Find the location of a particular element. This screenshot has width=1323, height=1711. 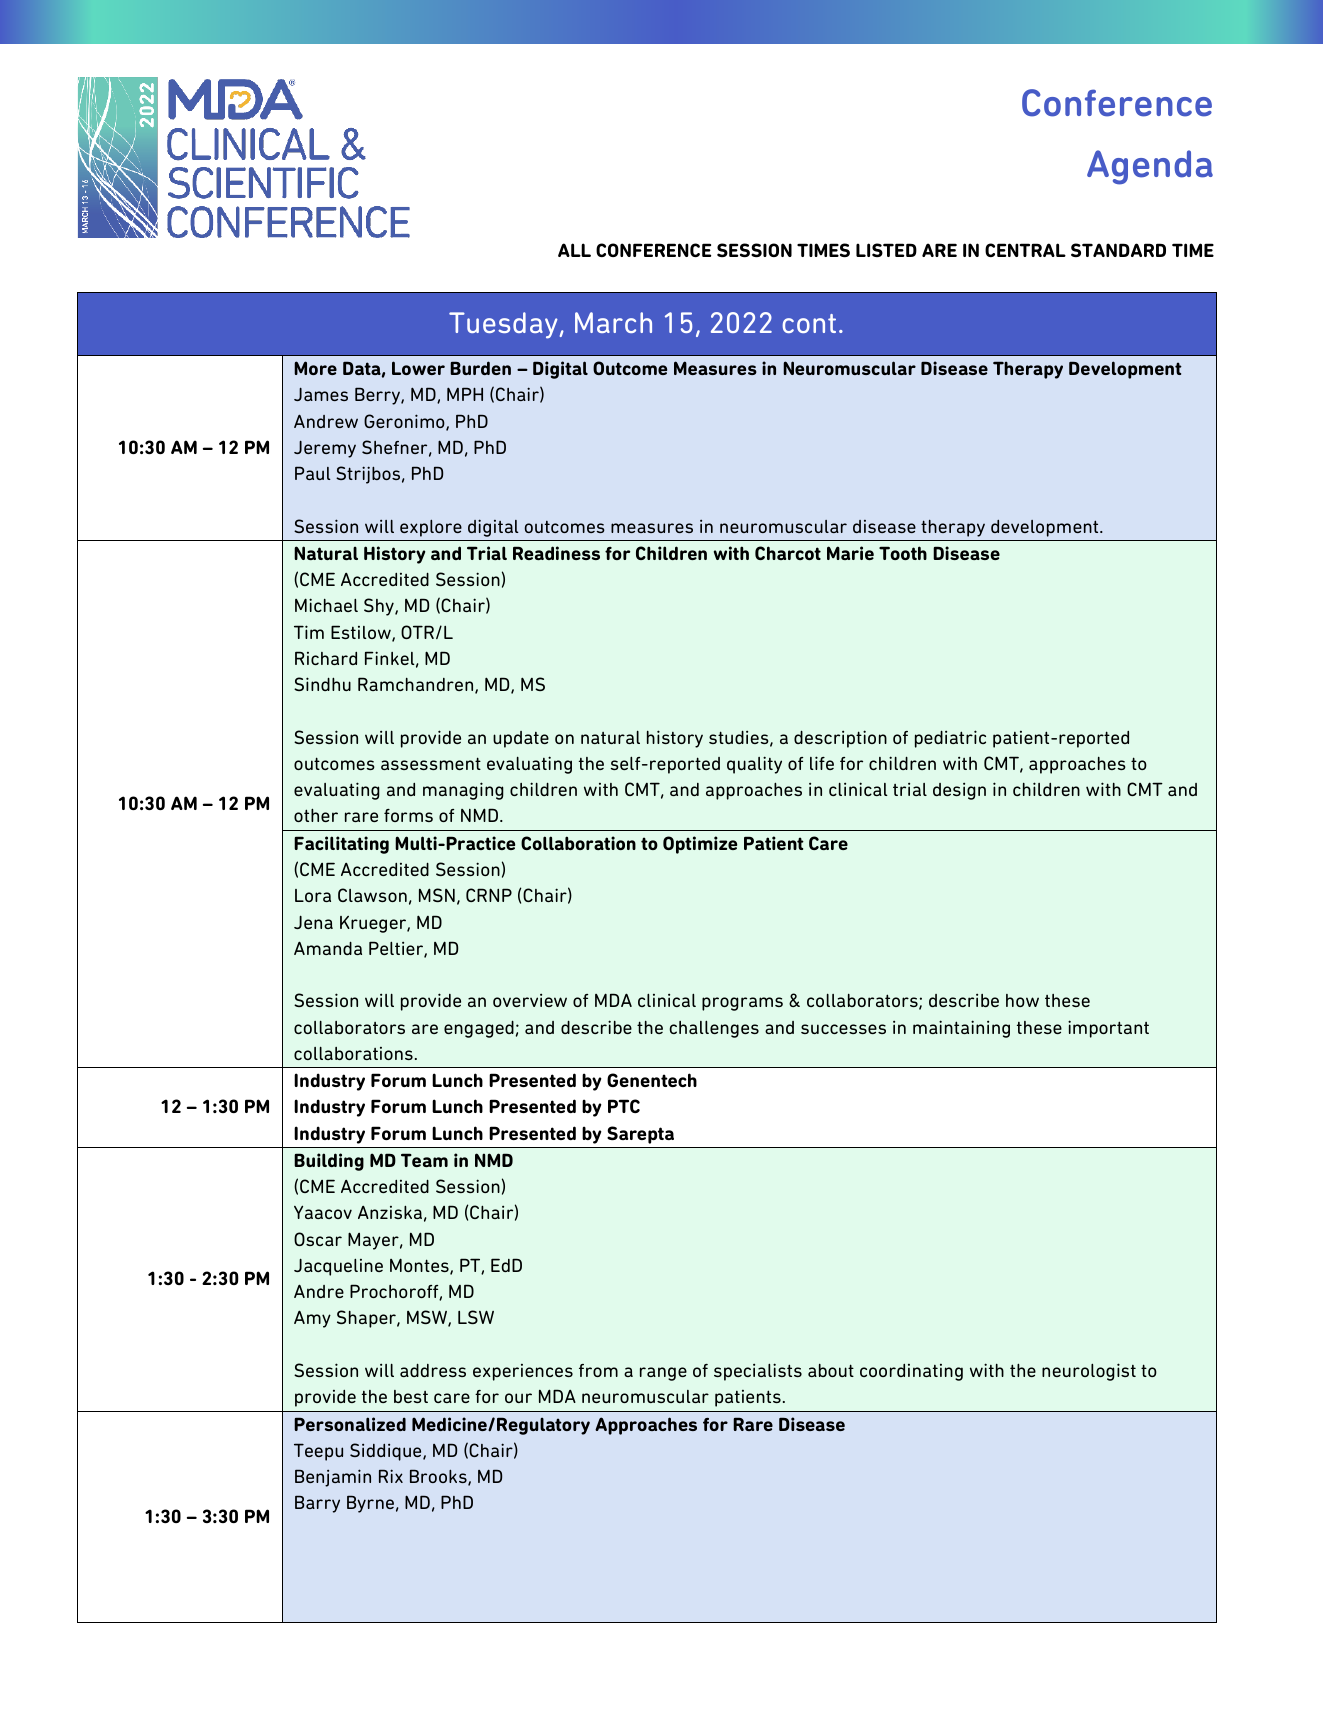

LISTED is located at coordinates (886, 250).
